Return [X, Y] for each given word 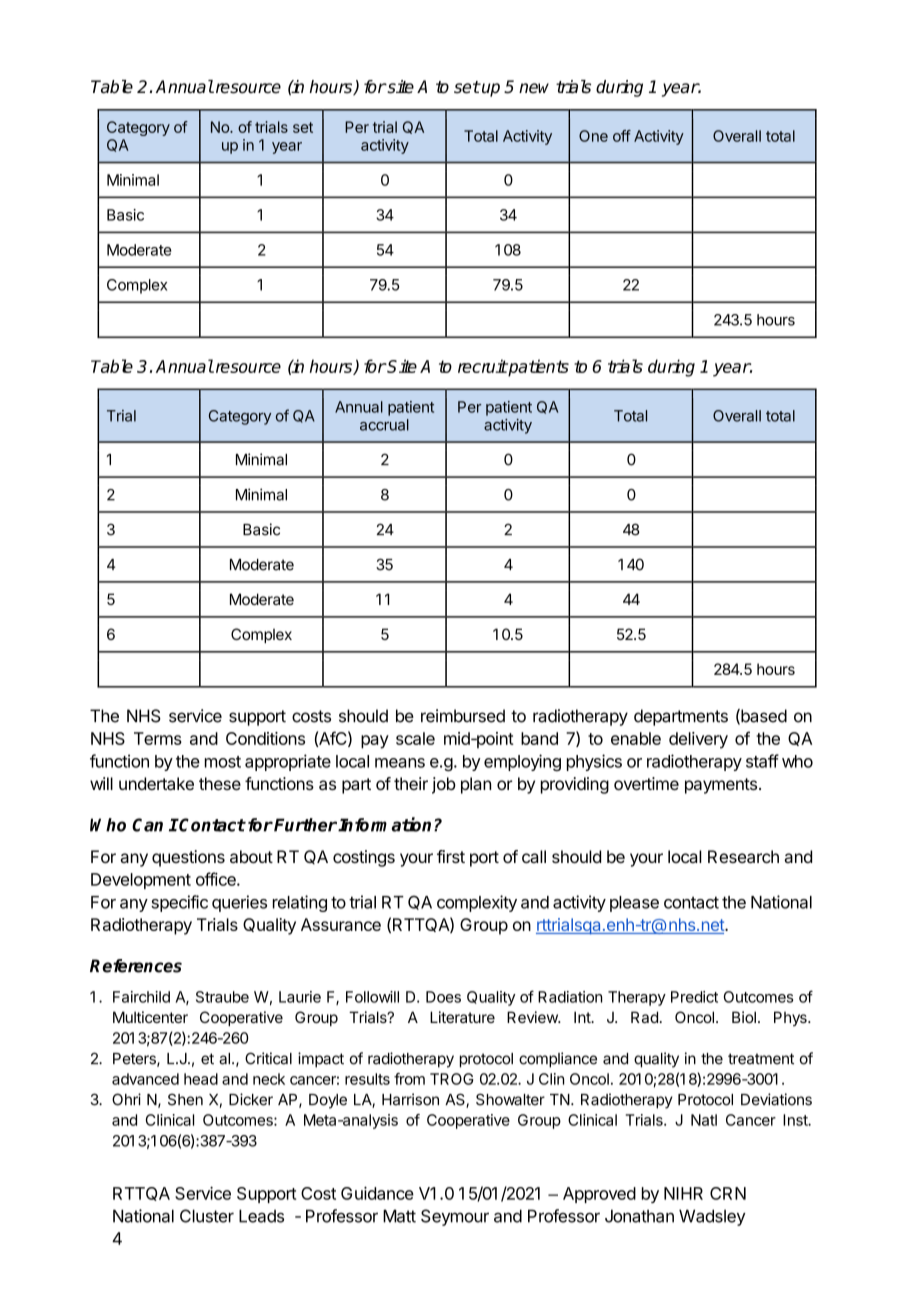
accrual [384, 425]
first [451, 856]
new [534, 88]
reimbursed [463, 716]
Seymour [455, 1217]
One [593, 136]
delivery [698, 740]
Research [743, 856]
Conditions [265, 738]
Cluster [207, 1216]
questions [188, 858]
